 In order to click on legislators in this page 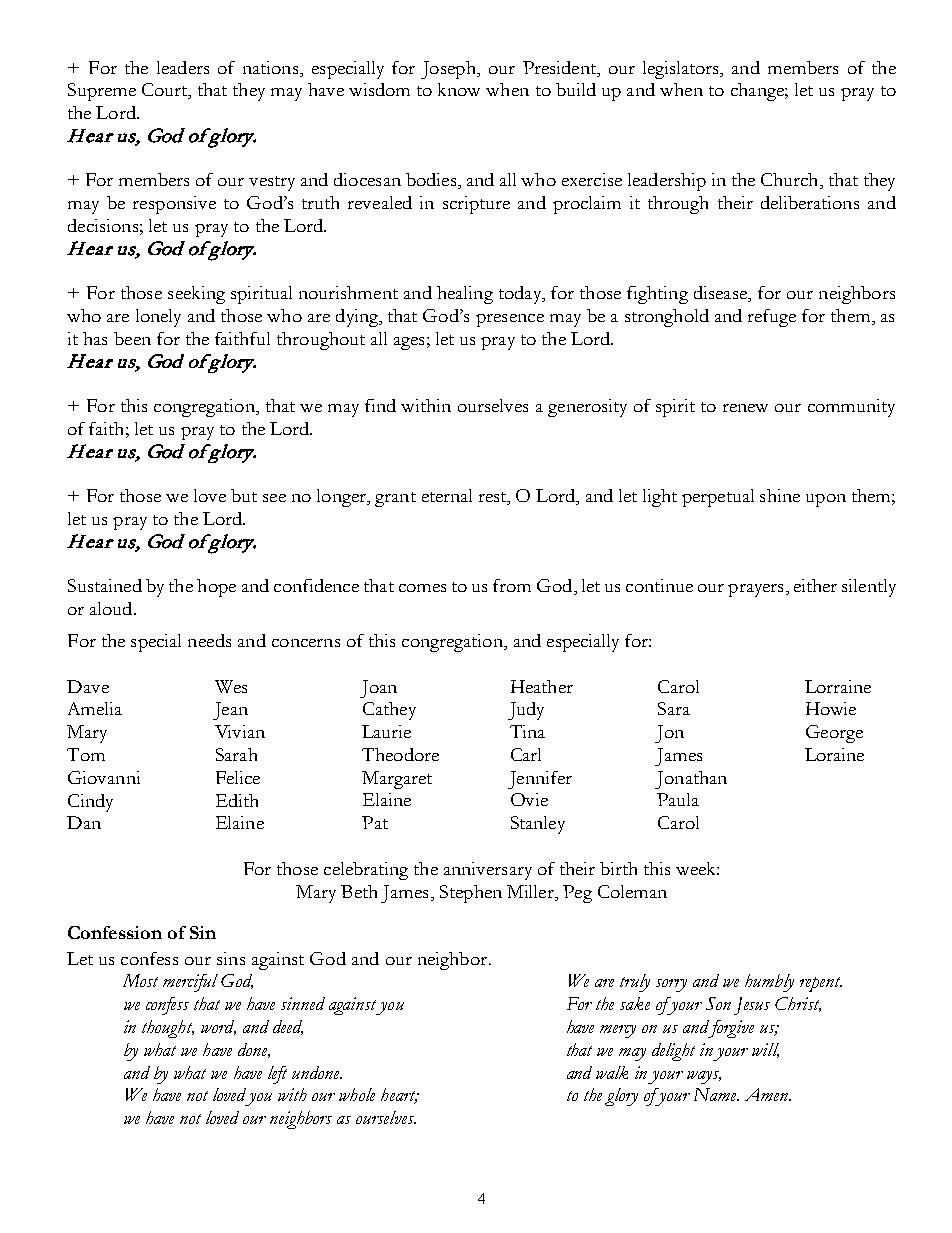, I will do `click(682, 70)`.
